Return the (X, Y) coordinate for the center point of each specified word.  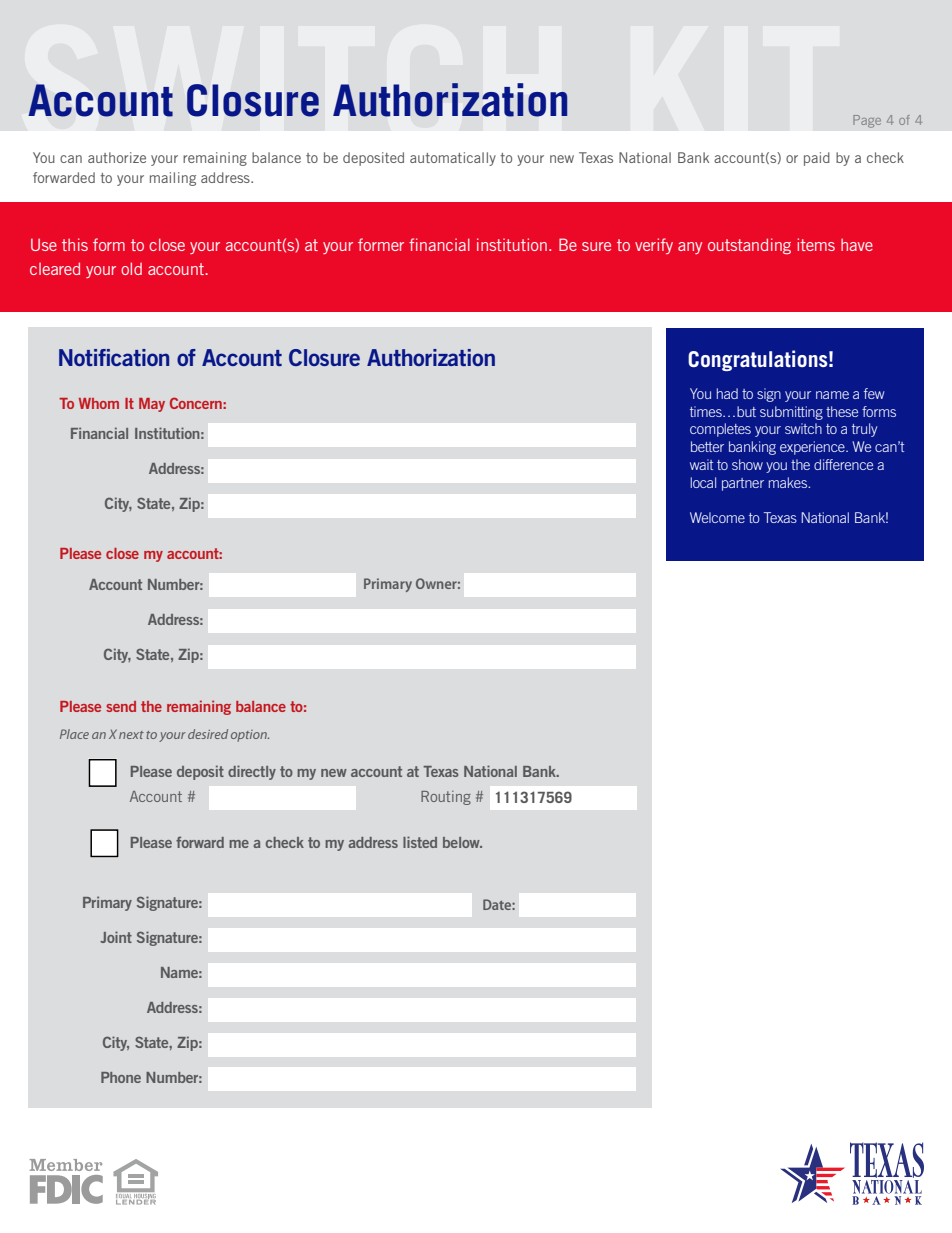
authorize (117, 157)
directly (252, 772)
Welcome (717, 517)
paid (817, 159)
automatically (453, 159)
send (121, 706)
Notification (114, 357)
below (462, 842)
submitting (791, 413)
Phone (121, 1077)
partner (743, 484)
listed (420, 842)
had (727, 393)
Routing (446, 798)
